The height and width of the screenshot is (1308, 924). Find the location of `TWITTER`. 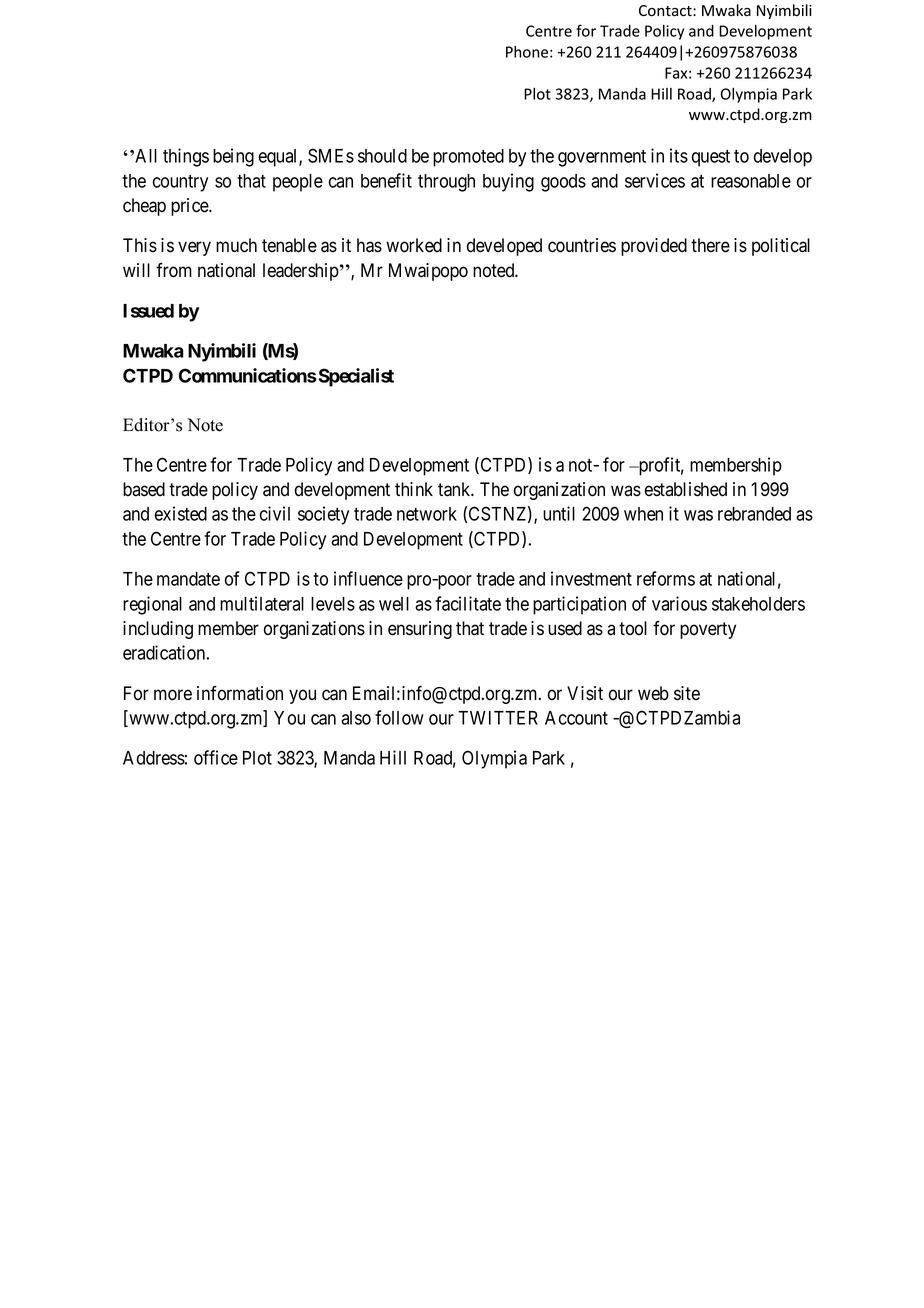

TWITTER is located at coordinates (498, 718).
